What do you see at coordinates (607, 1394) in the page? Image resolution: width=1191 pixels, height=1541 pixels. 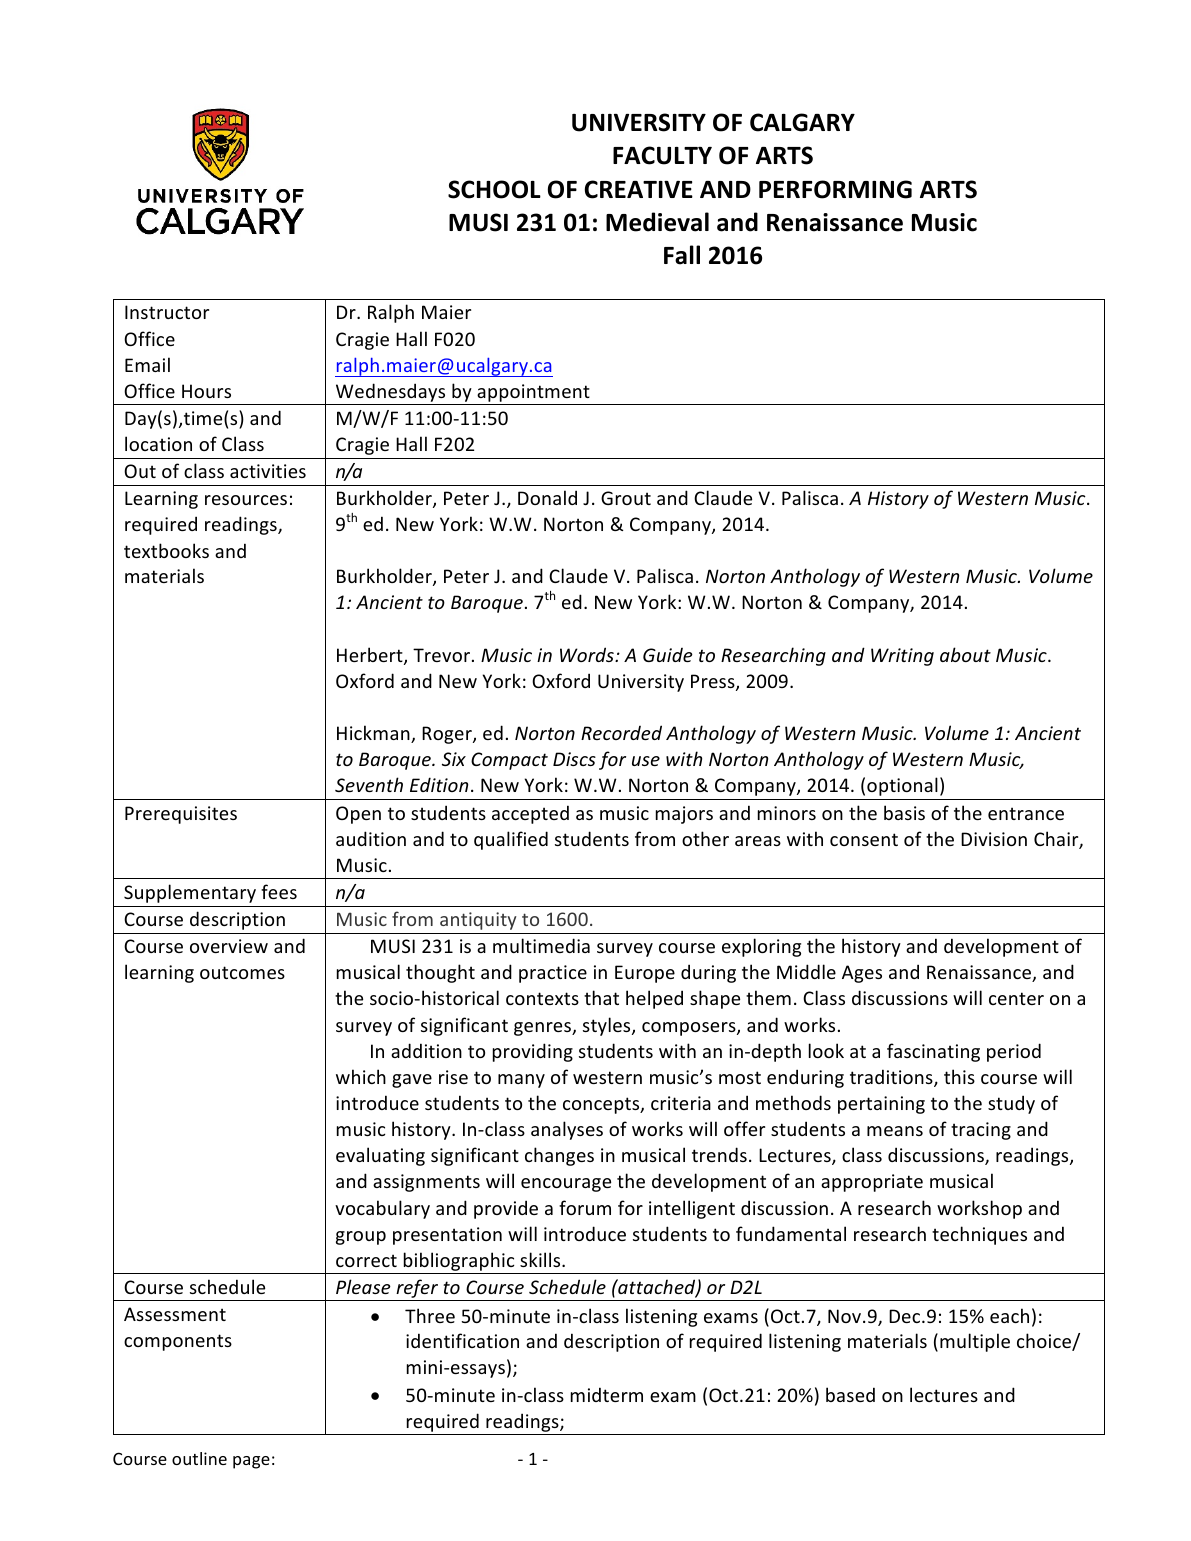 I see `midterm` at bounding box center [607, 1394].
